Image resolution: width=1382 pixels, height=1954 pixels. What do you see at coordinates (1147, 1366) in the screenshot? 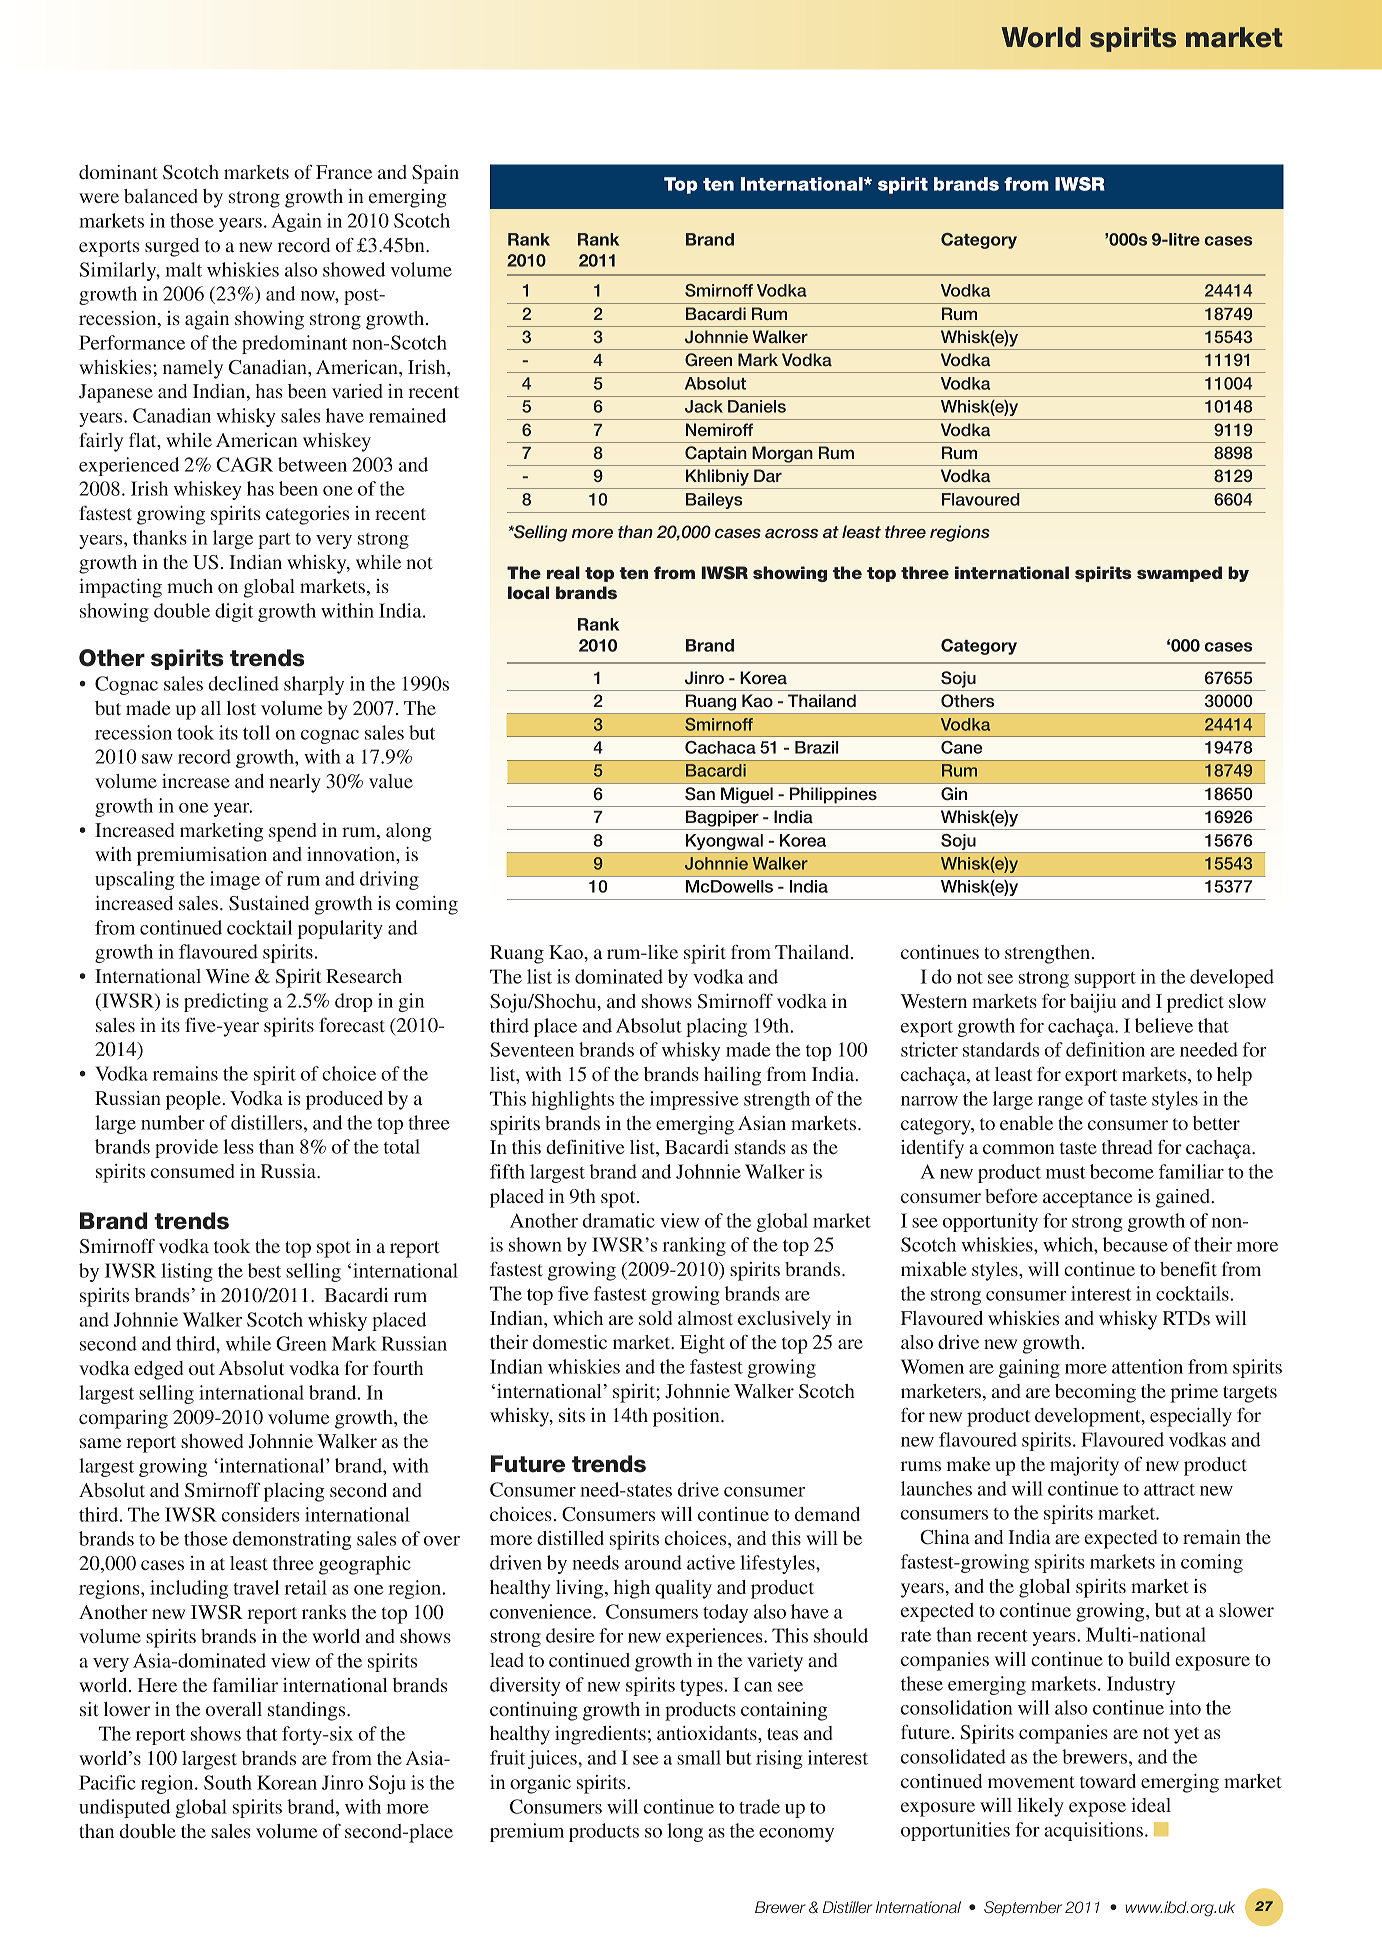
I see `attention` at bounding box center [1147, 1366].
